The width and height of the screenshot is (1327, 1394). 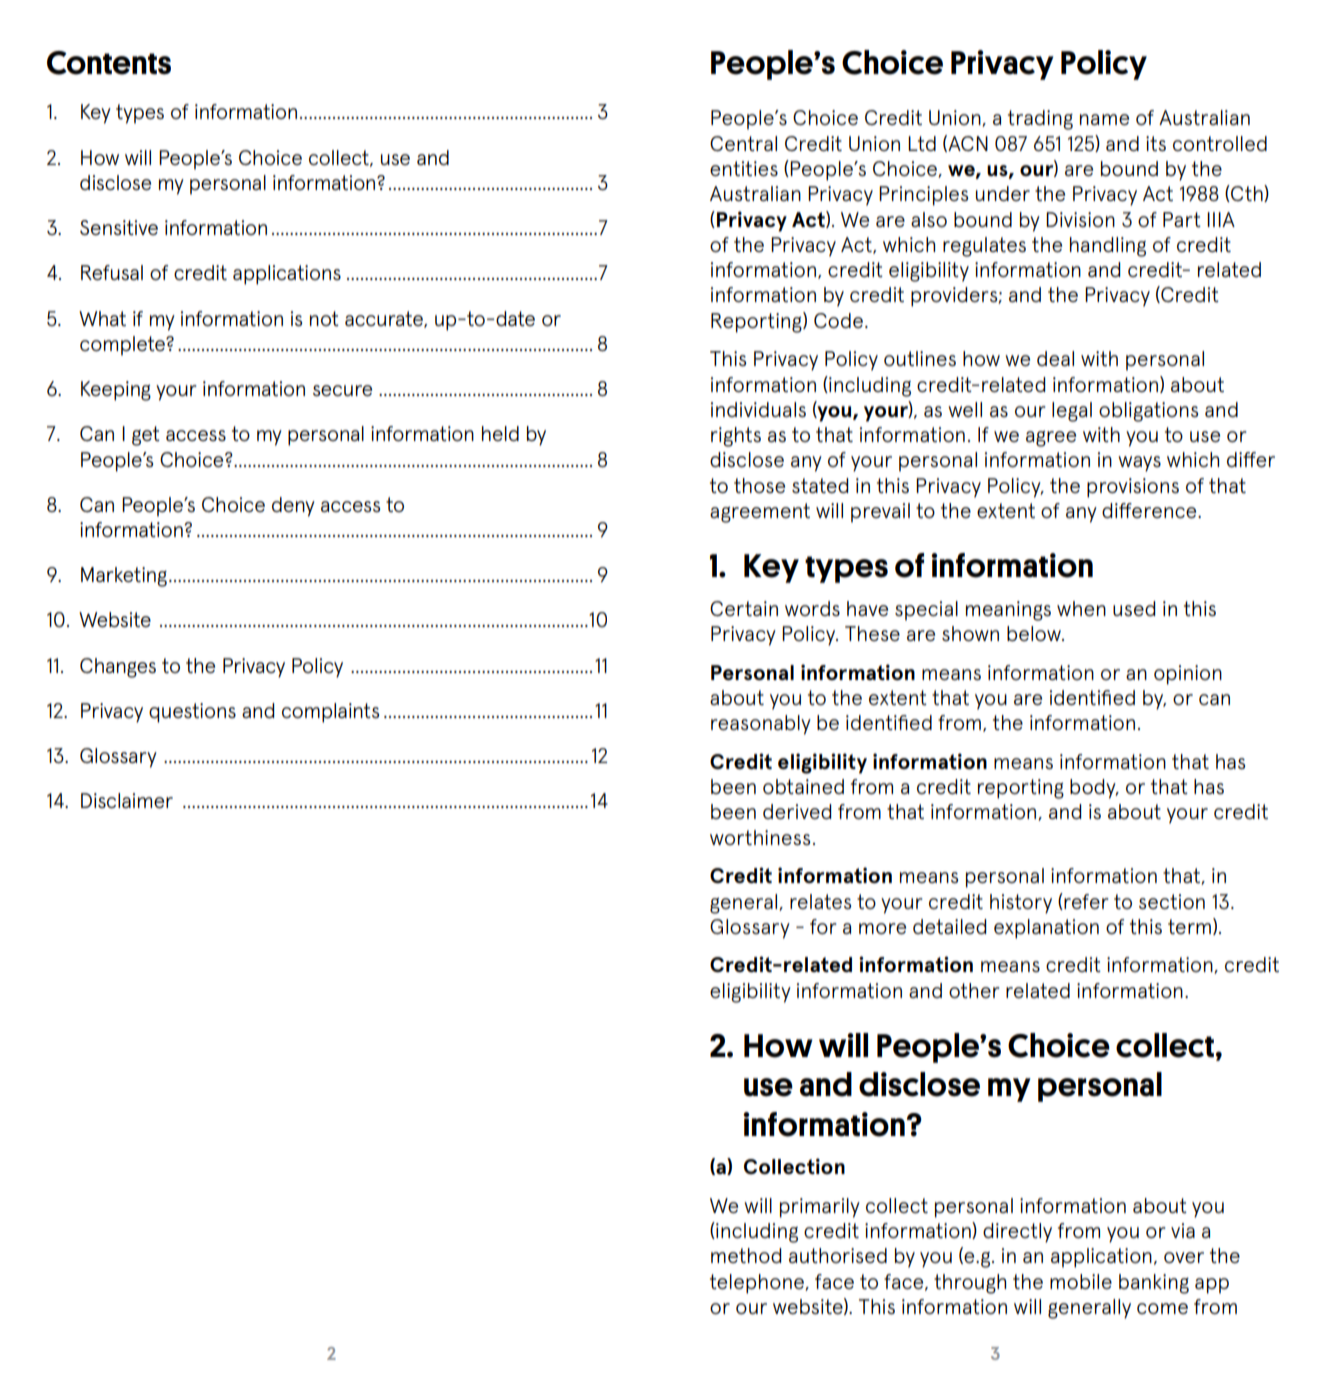 What do you see at coordinates (746, 1255) in the screenshot?
I see `method` at bounding box center [746, 1255].
